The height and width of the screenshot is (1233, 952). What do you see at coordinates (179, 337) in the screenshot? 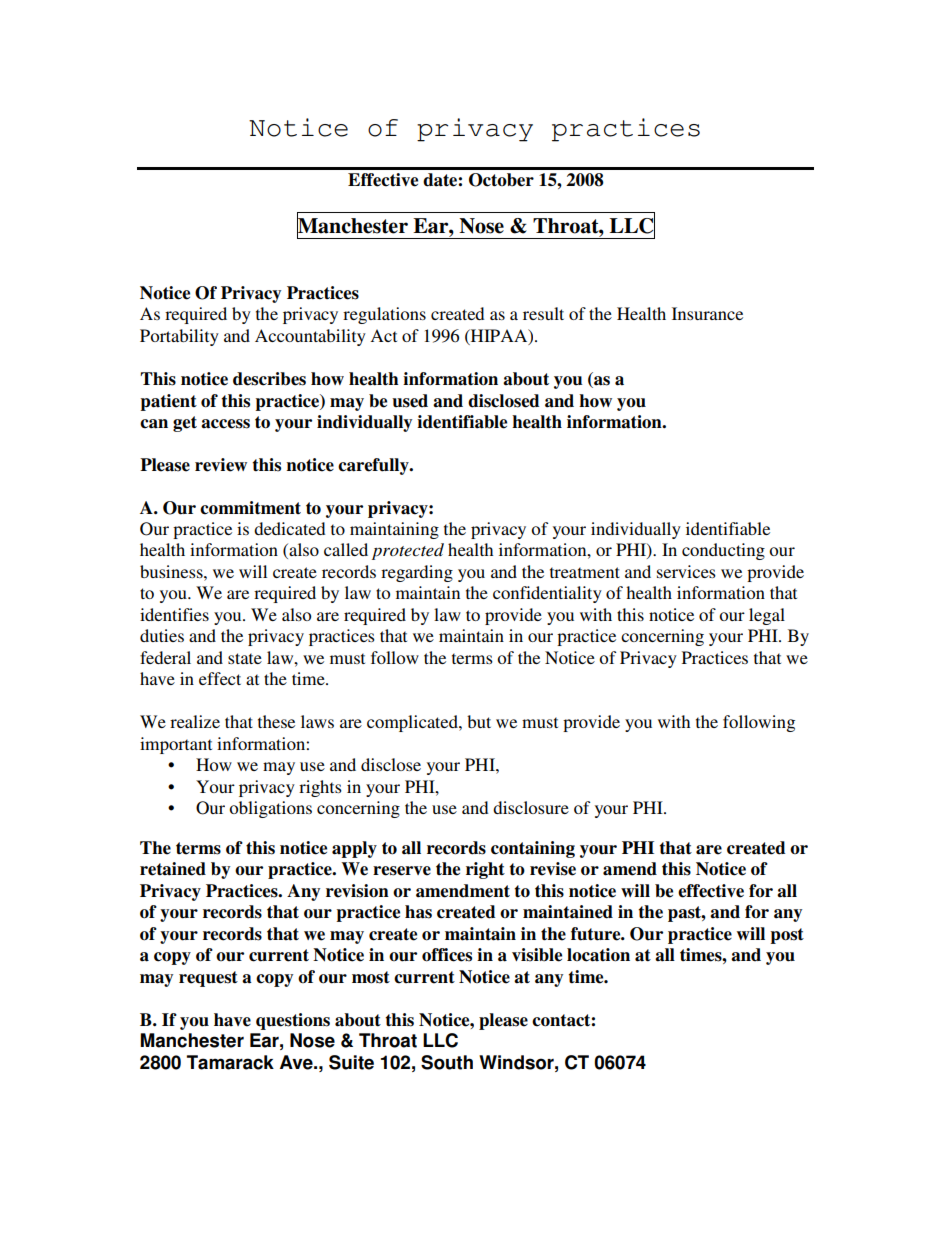
I see `Portability` at bounding box center [179, 337].
